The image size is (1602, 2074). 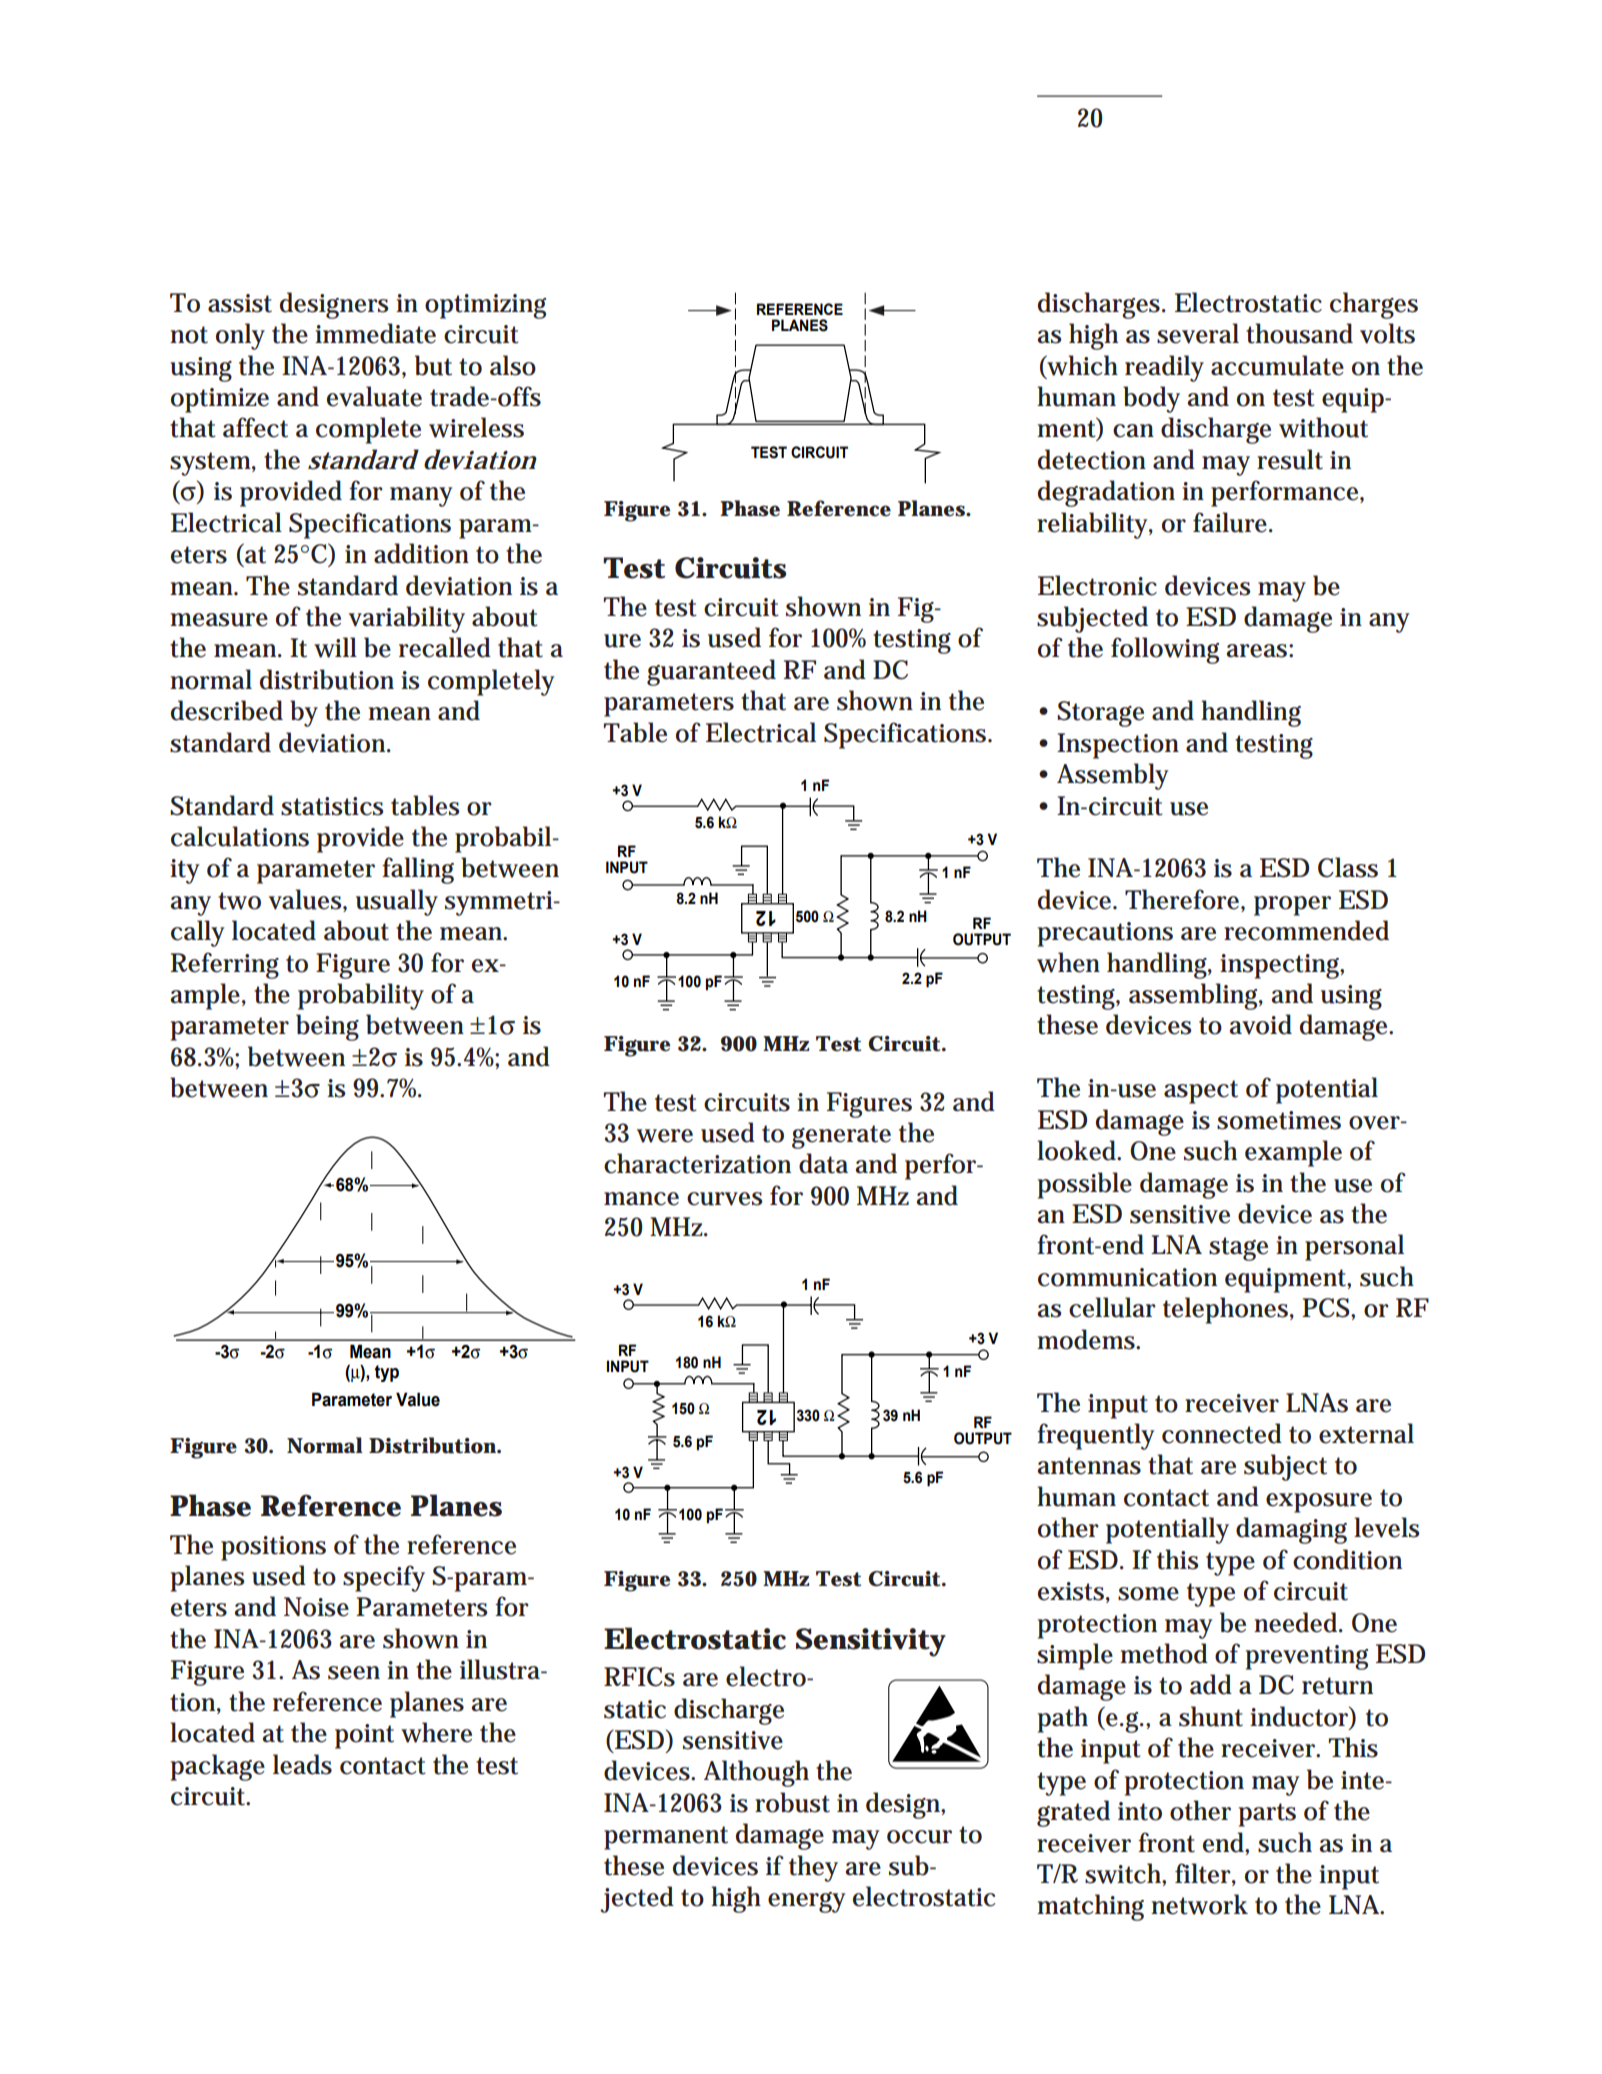 I want to click on being, so click(x=327, y=1027).
